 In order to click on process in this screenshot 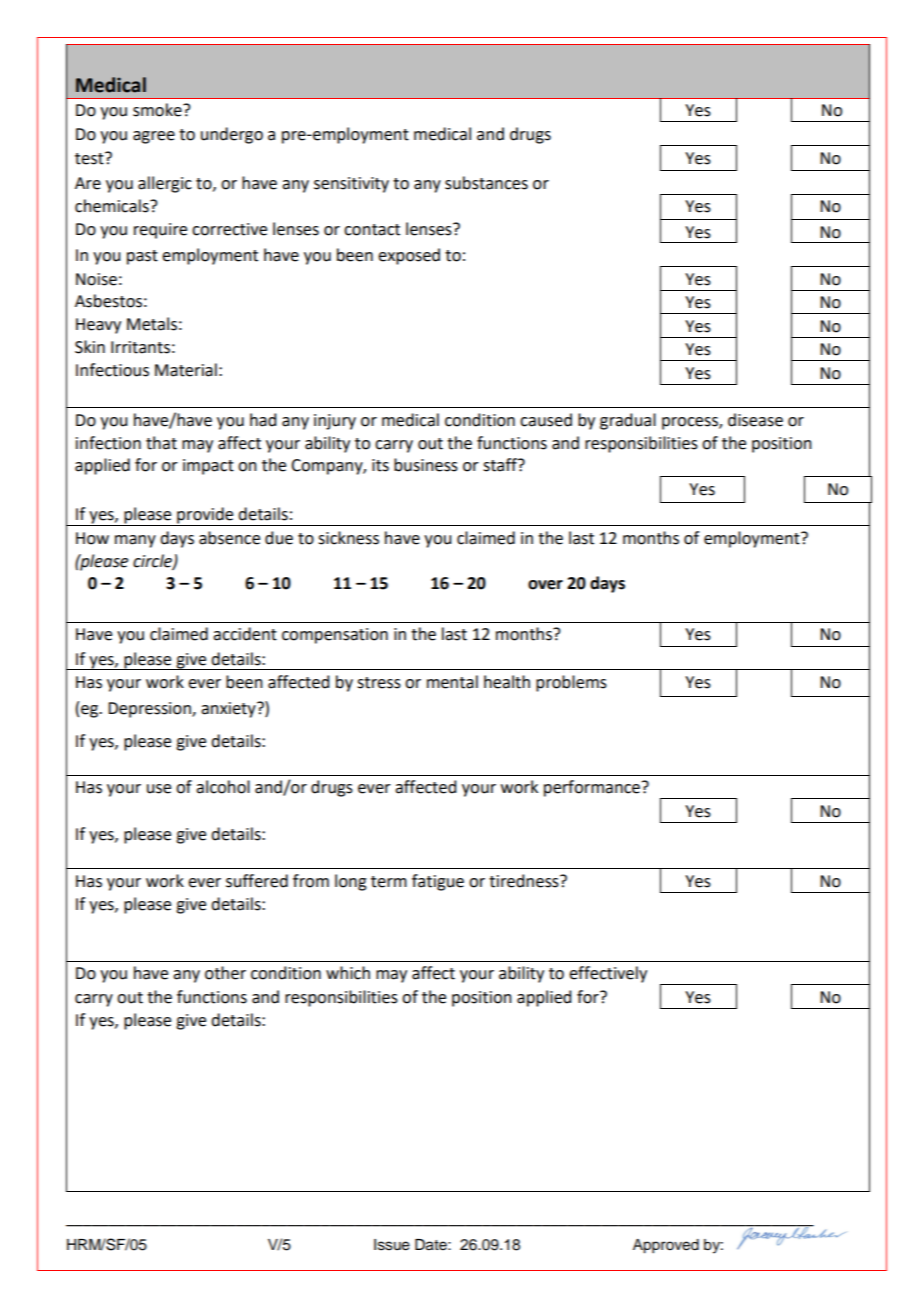, I will do `click(691, 423)`.
